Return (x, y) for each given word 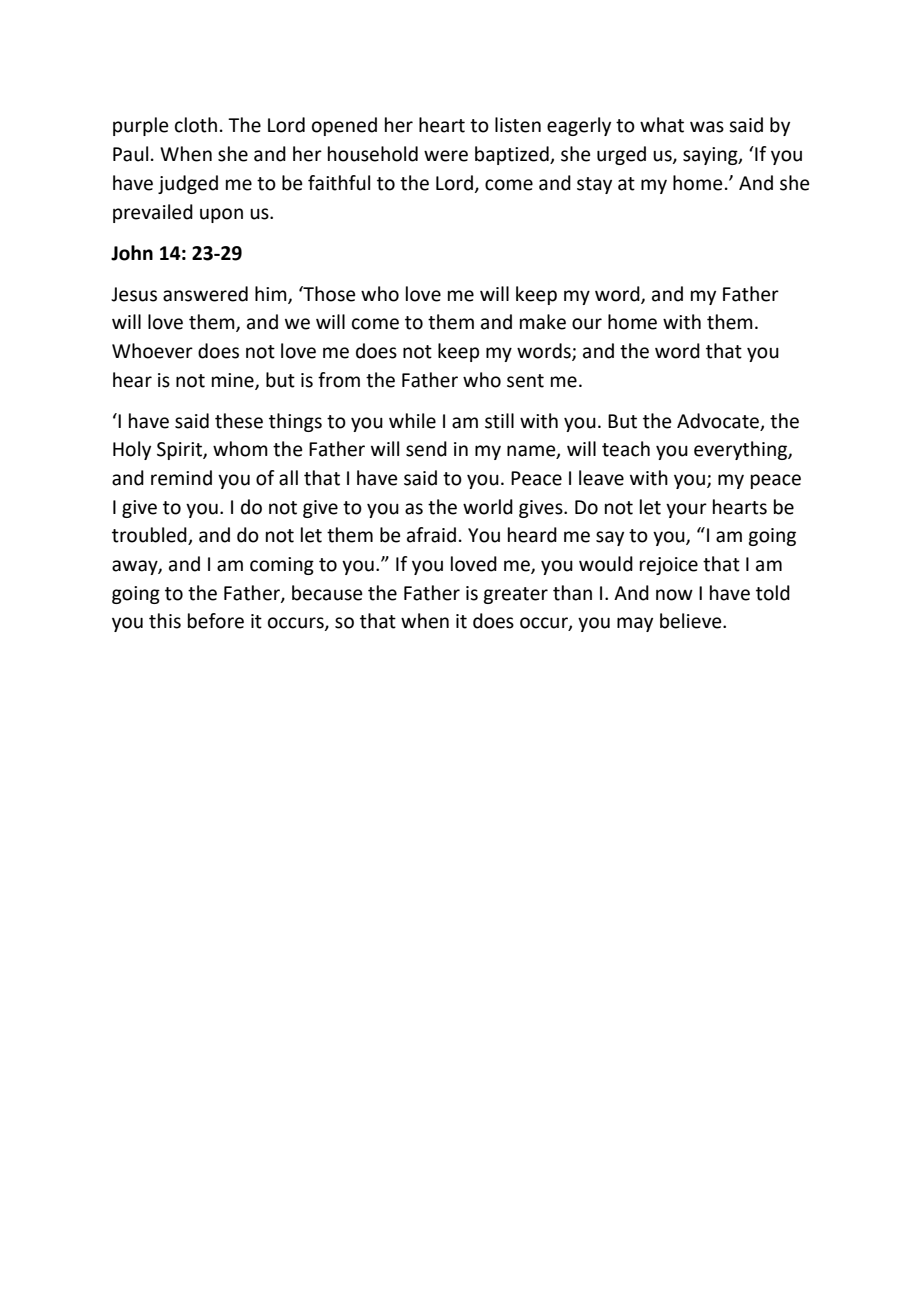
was (707, 127)
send (426, 449)
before (216, 621)
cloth (196, 125)
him (272, 294)
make (543, 322)
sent (525, 381)
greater (515, 595)
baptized (513, 155)
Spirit (180, 451)
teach (626, 449)
